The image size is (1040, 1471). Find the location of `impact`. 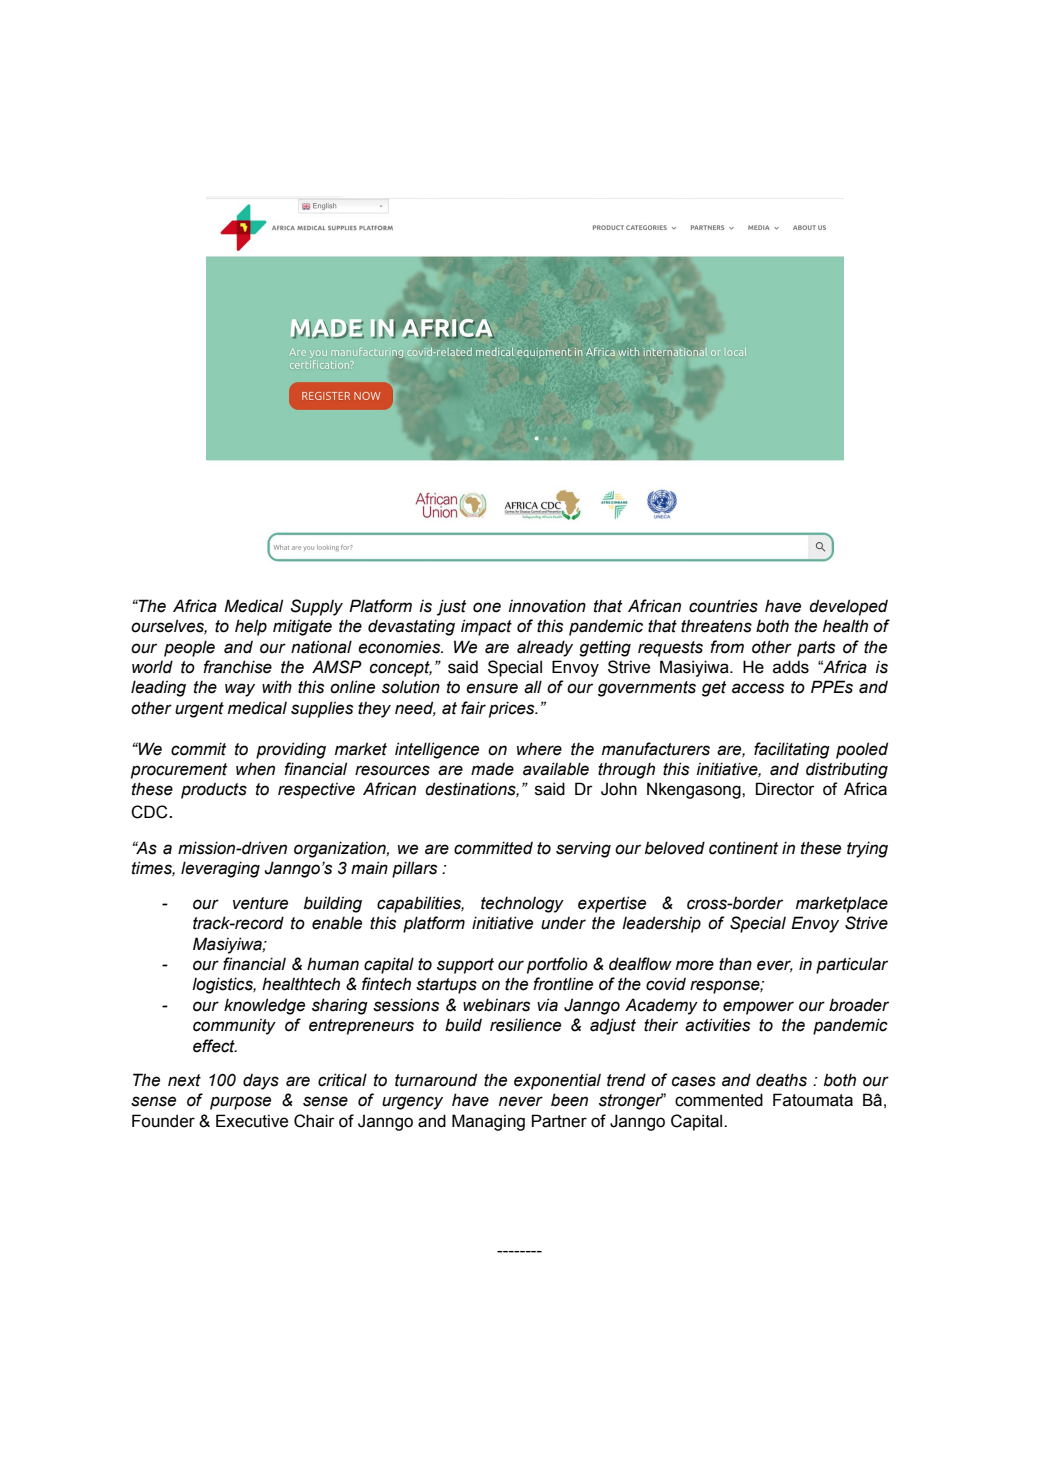

impact is located at coordinates (486, 627).
